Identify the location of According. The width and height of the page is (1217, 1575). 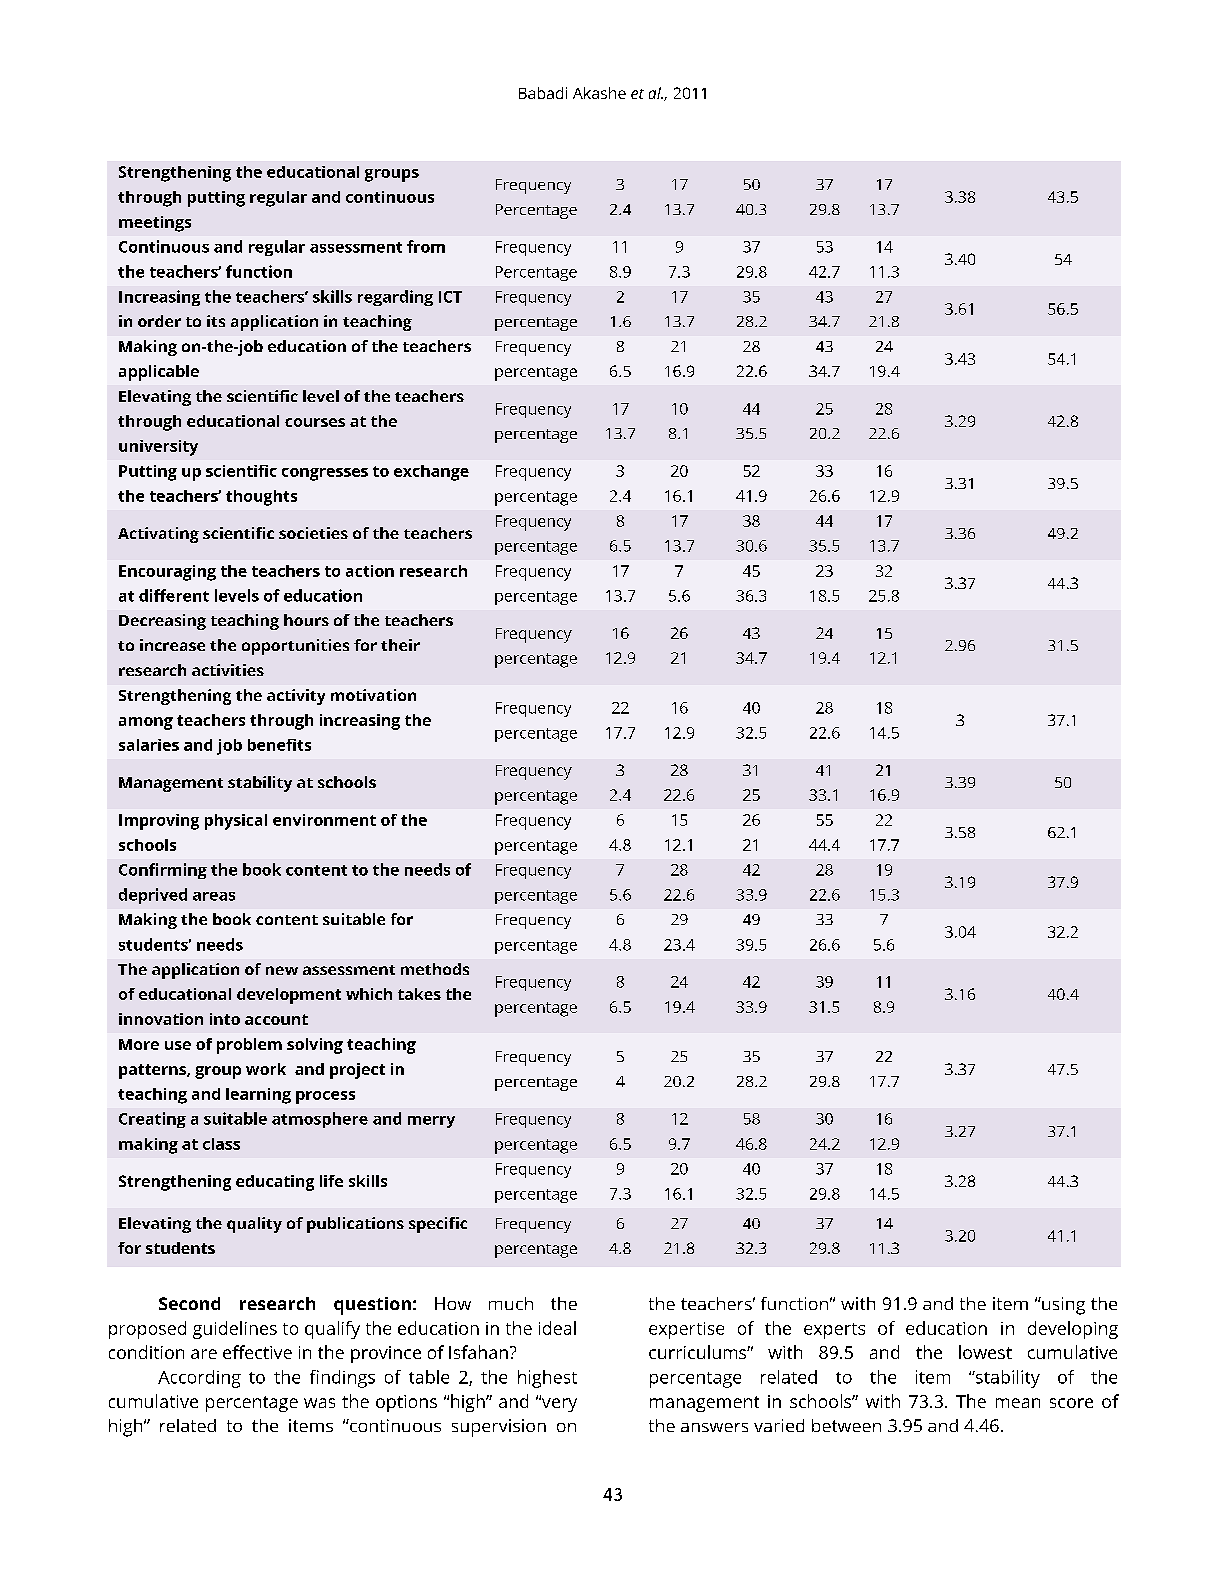
(199, 1379).
